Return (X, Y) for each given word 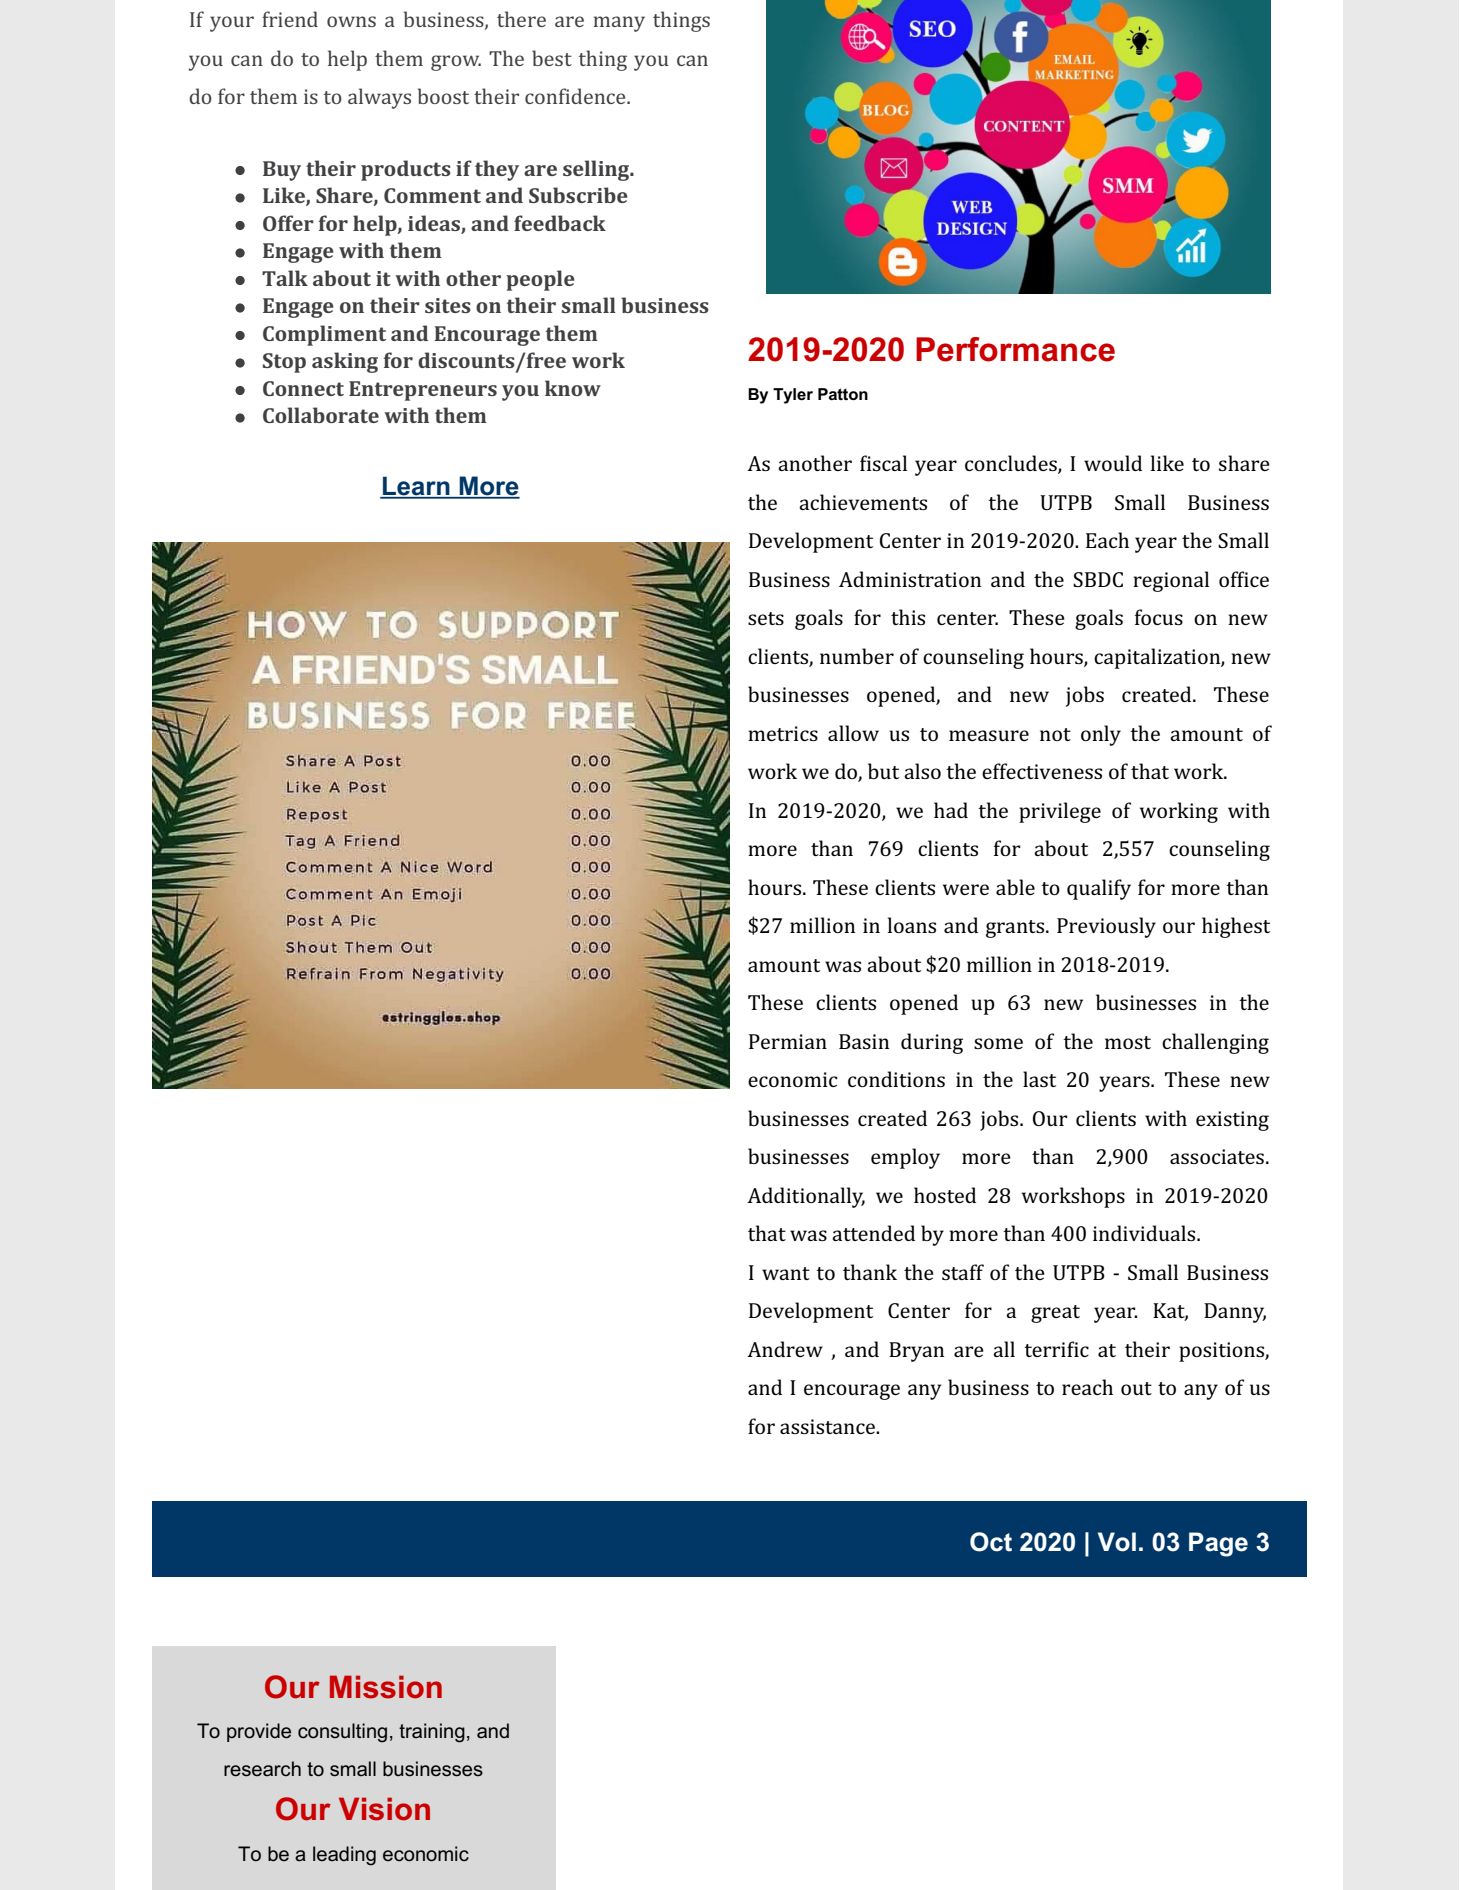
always (379, 98)
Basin (864, 1041)
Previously (1106, 927)
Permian (788, 1041)
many (619, 24)
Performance (1015, 349)
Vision (384, 1809)
